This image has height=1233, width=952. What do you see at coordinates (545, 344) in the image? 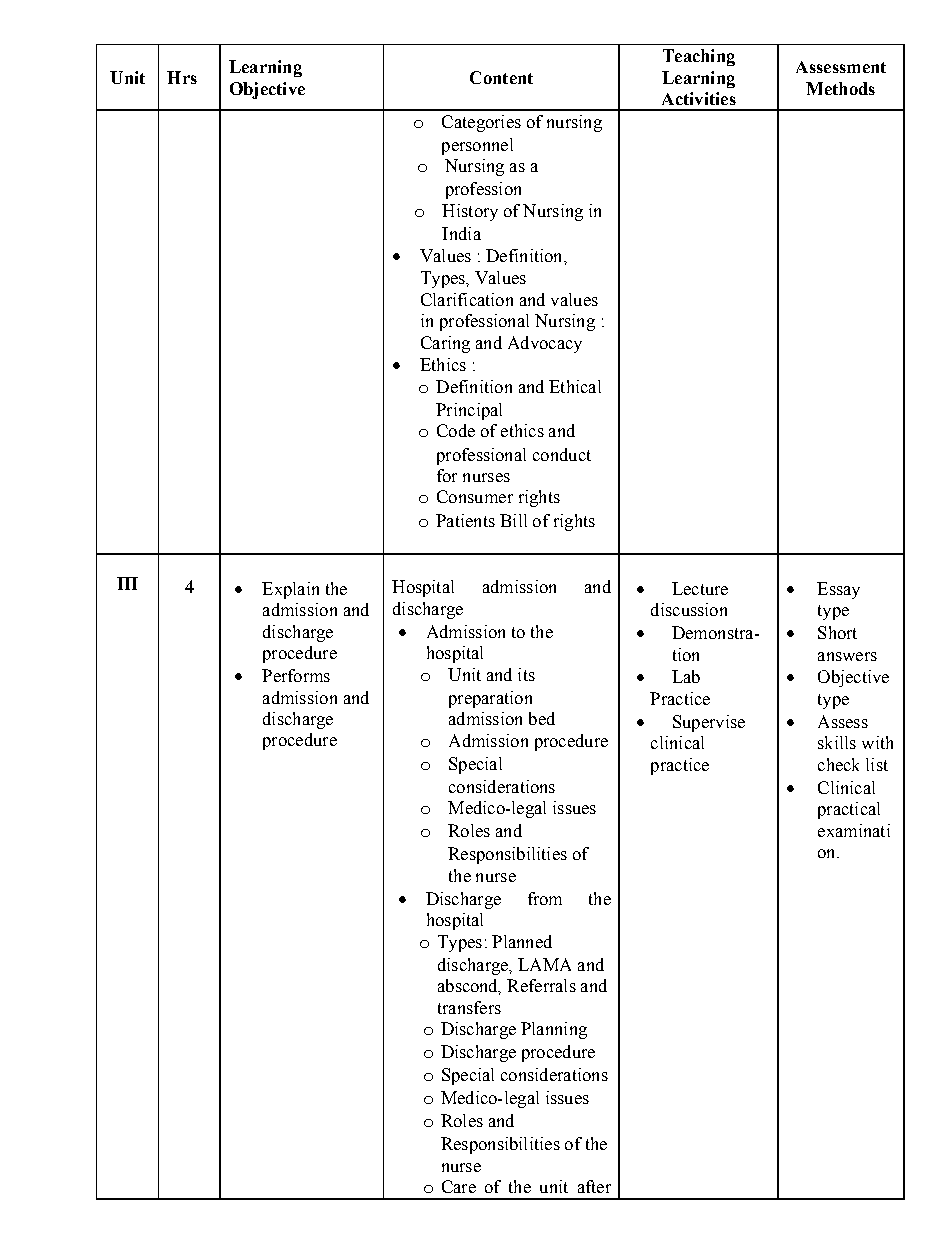
I see `Advocacy` at bounding box center [545, 344].
